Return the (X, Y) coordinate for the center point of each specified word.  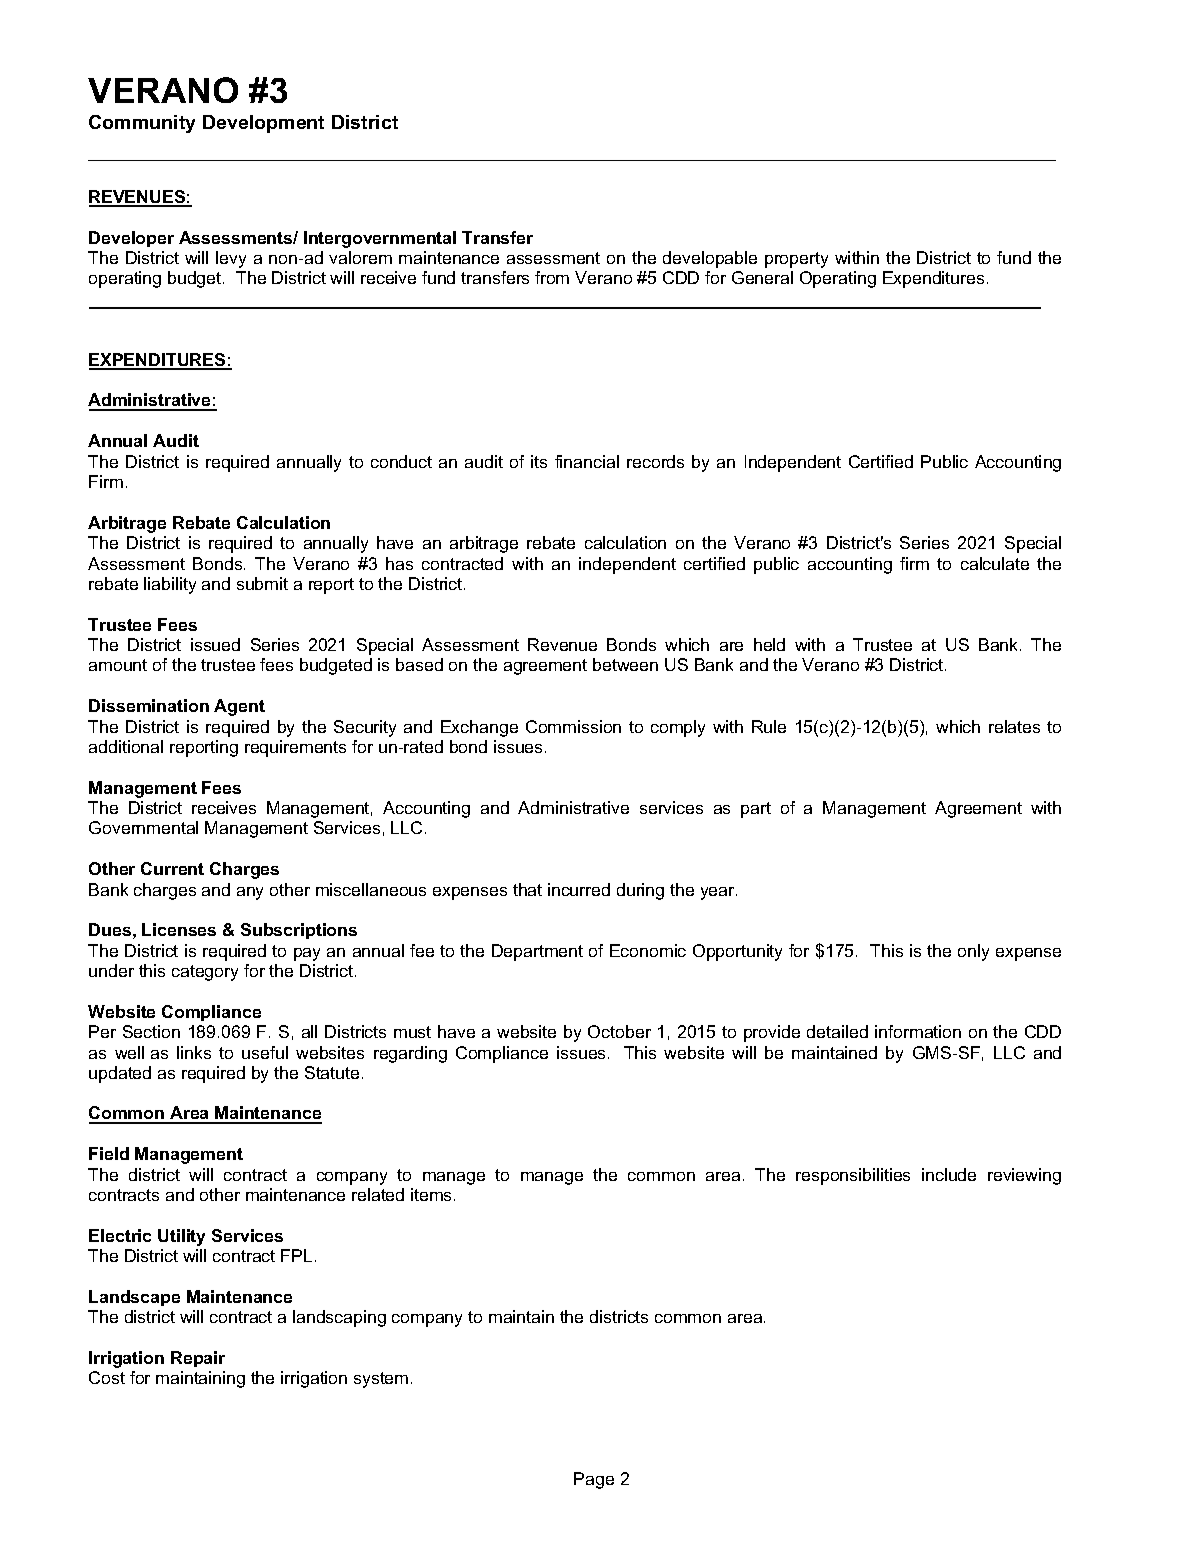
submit (262, 583)
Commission (573, 726)
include (949, 1174)
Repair (198, 1359)
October (619, 1031)
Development (263, 124)
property (796, 260)
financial (587, 461)
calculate (995, 563)
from (552, 277)
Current (172, 868)
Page (594, 1480)
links (194, 1052)
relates (1014, 726)
